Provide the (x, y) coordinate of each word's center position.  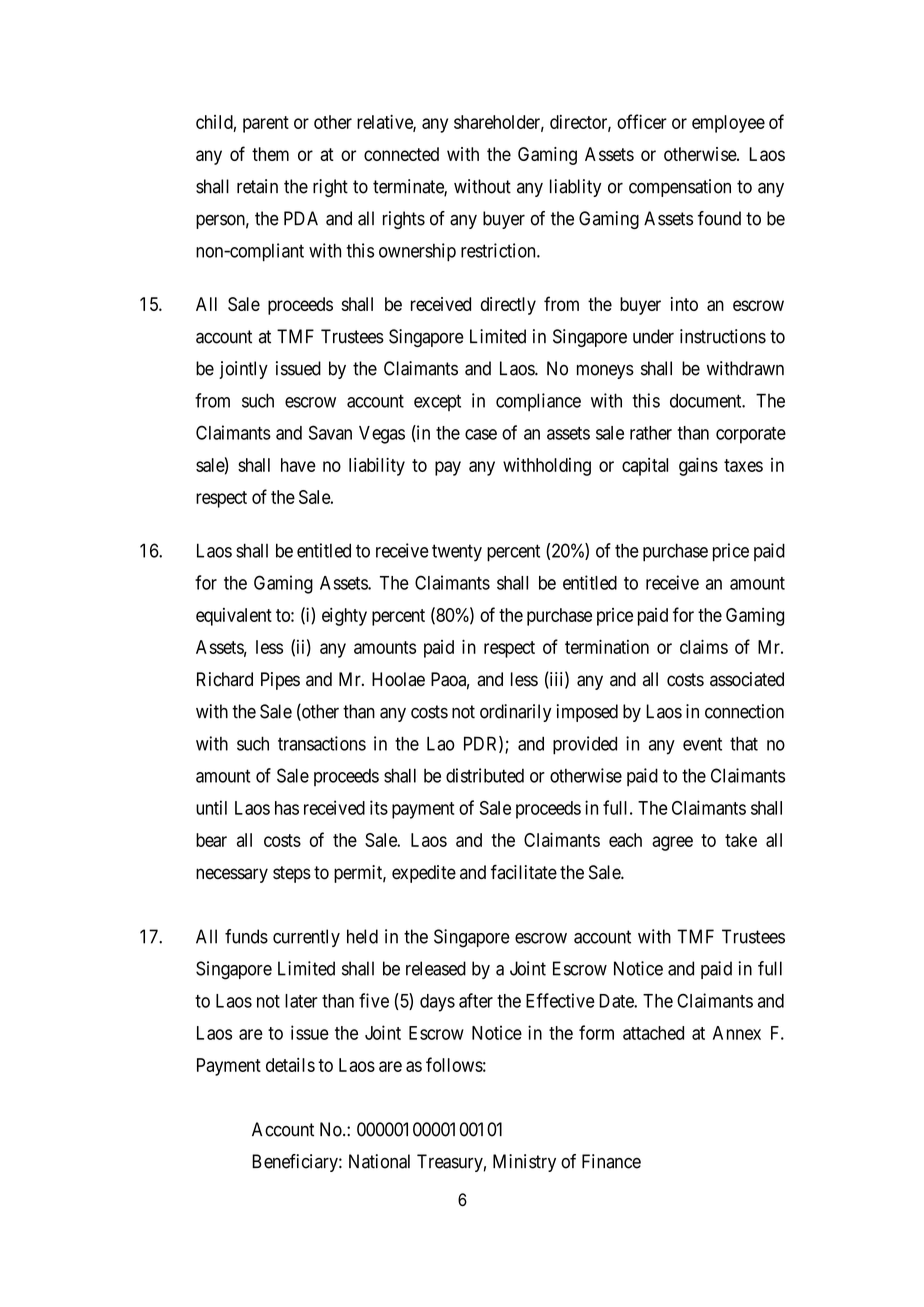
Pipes (280, 681)
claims (704, 646)
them (270, 154)
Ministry (524, 1163)
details (290, 1065)
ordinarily (515, 713)
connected (401, 154)
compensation (680, 188)
